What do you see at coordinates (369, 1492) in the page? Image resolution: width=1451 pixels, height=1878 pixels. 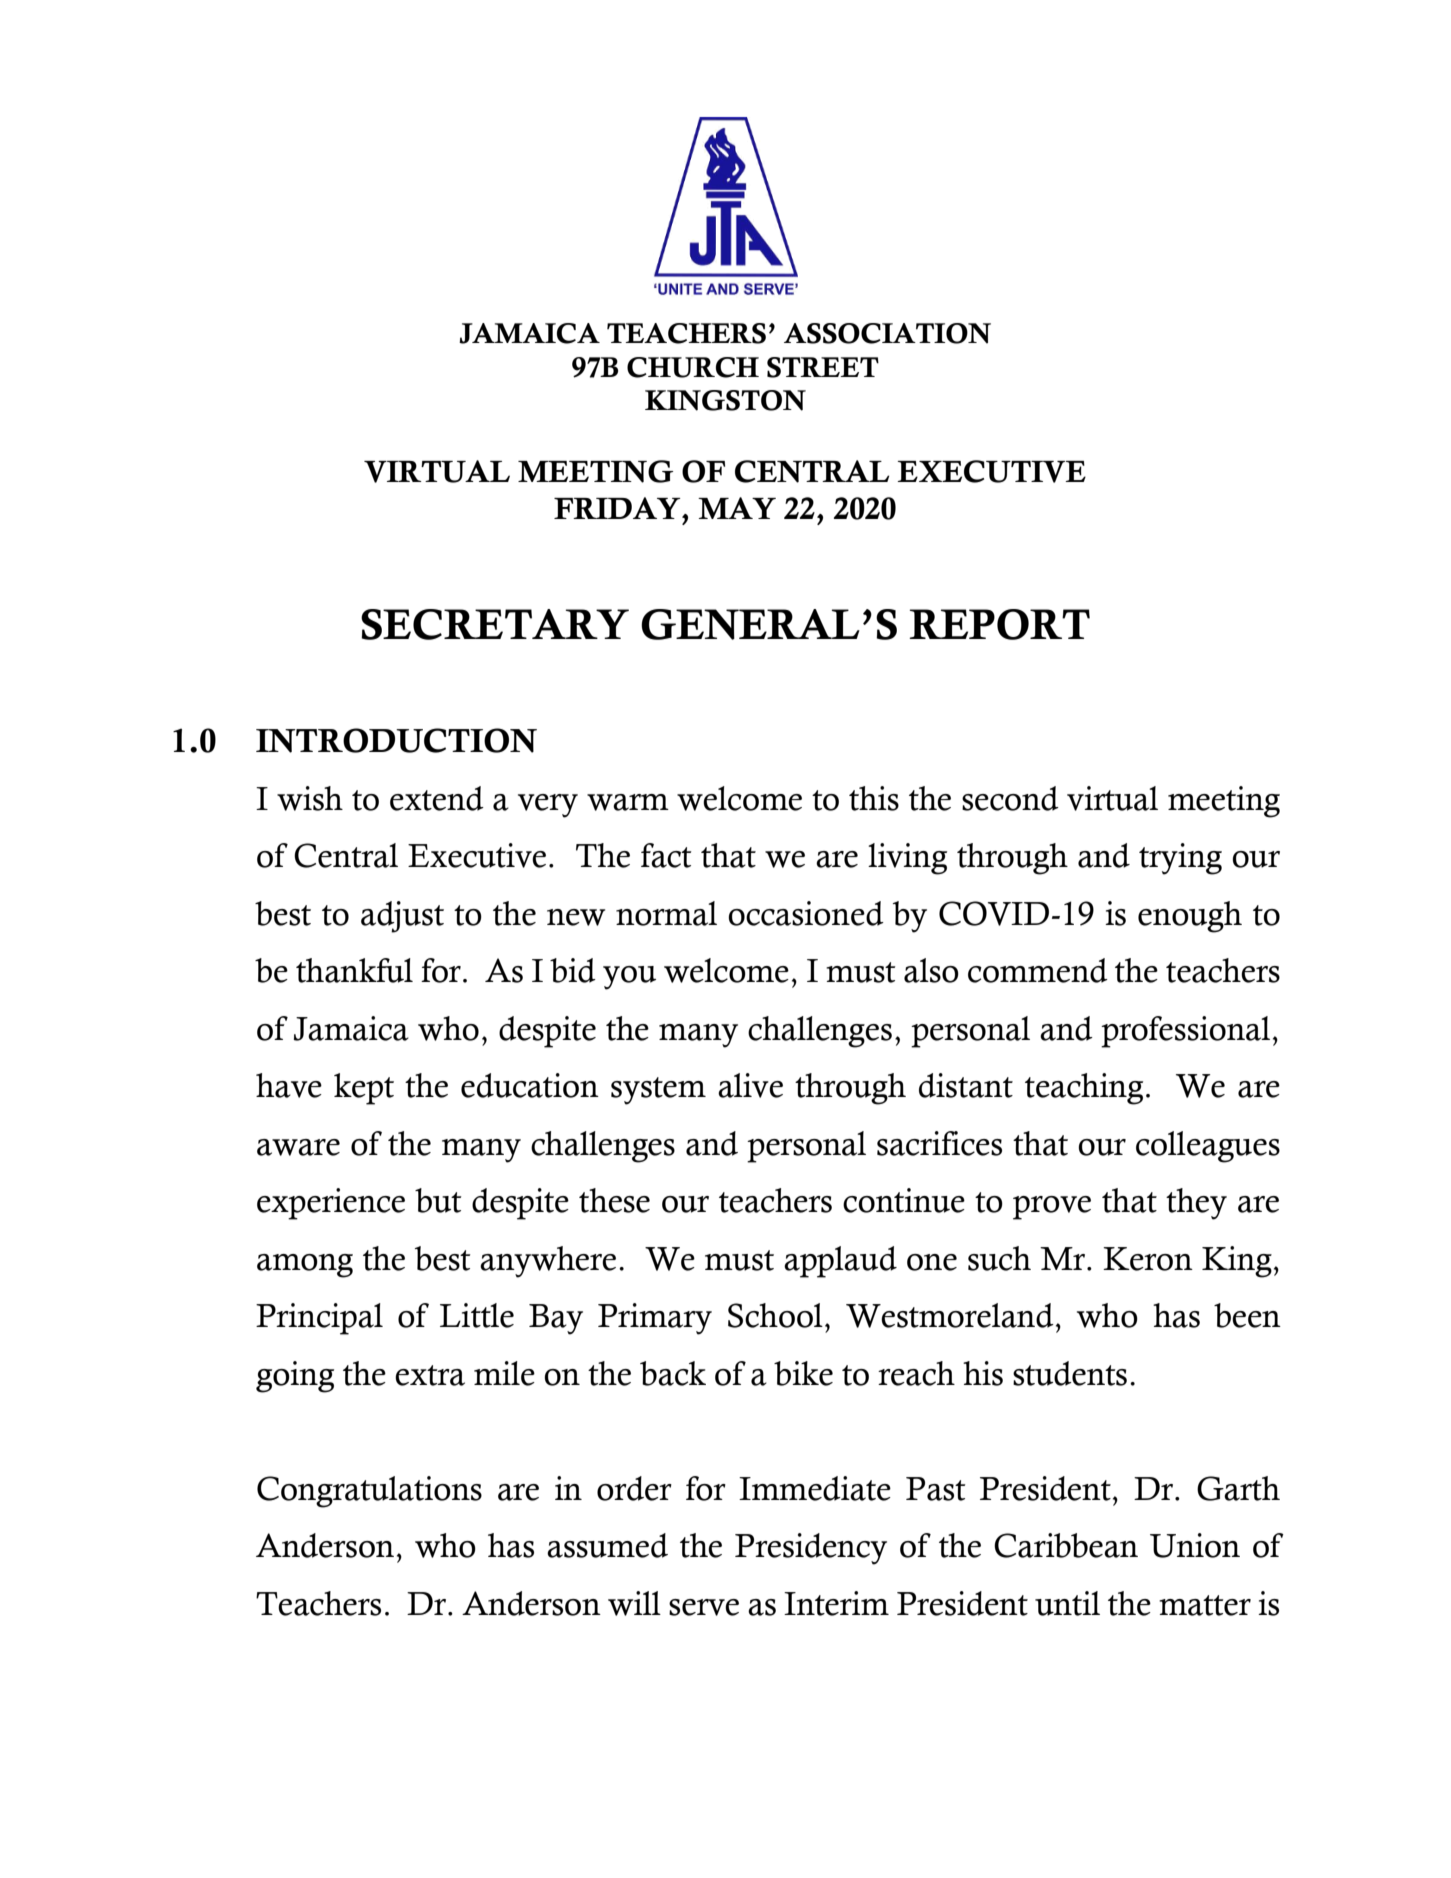 I see `Congratulations` at bounding box center [369, 1492].
